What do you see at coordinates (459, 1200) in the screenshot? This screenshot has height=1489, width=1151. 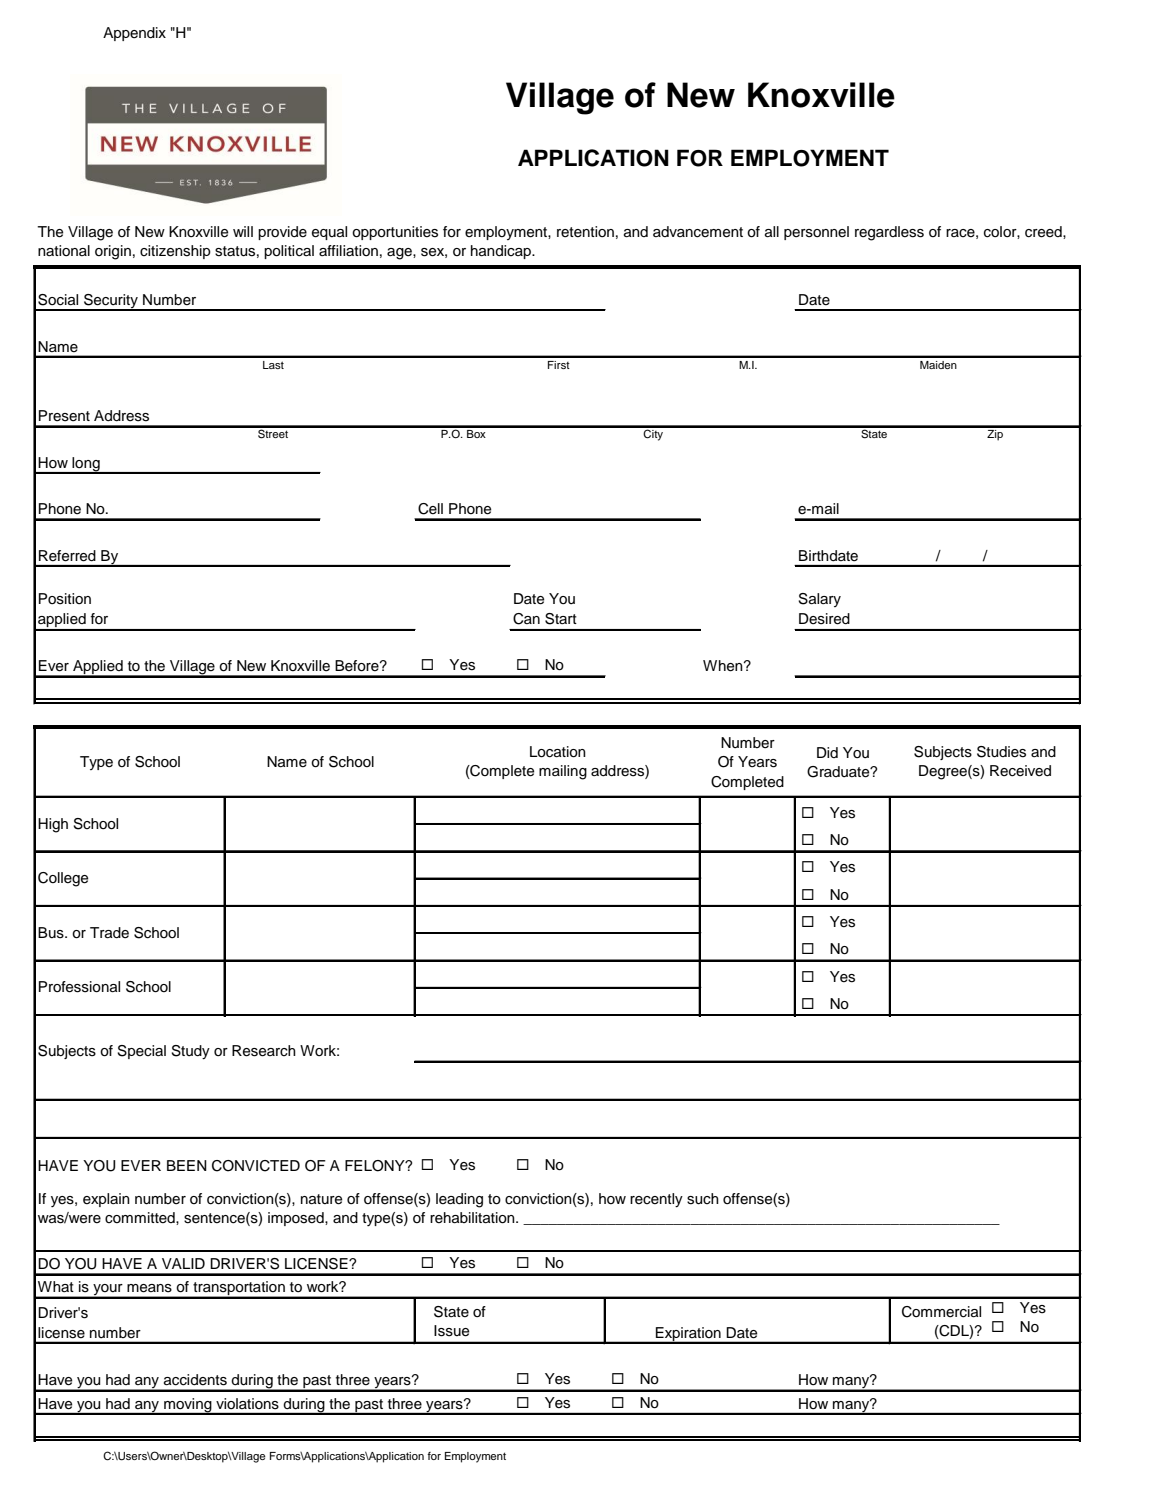 I see `leading` at bounding box center [459, 1200].
